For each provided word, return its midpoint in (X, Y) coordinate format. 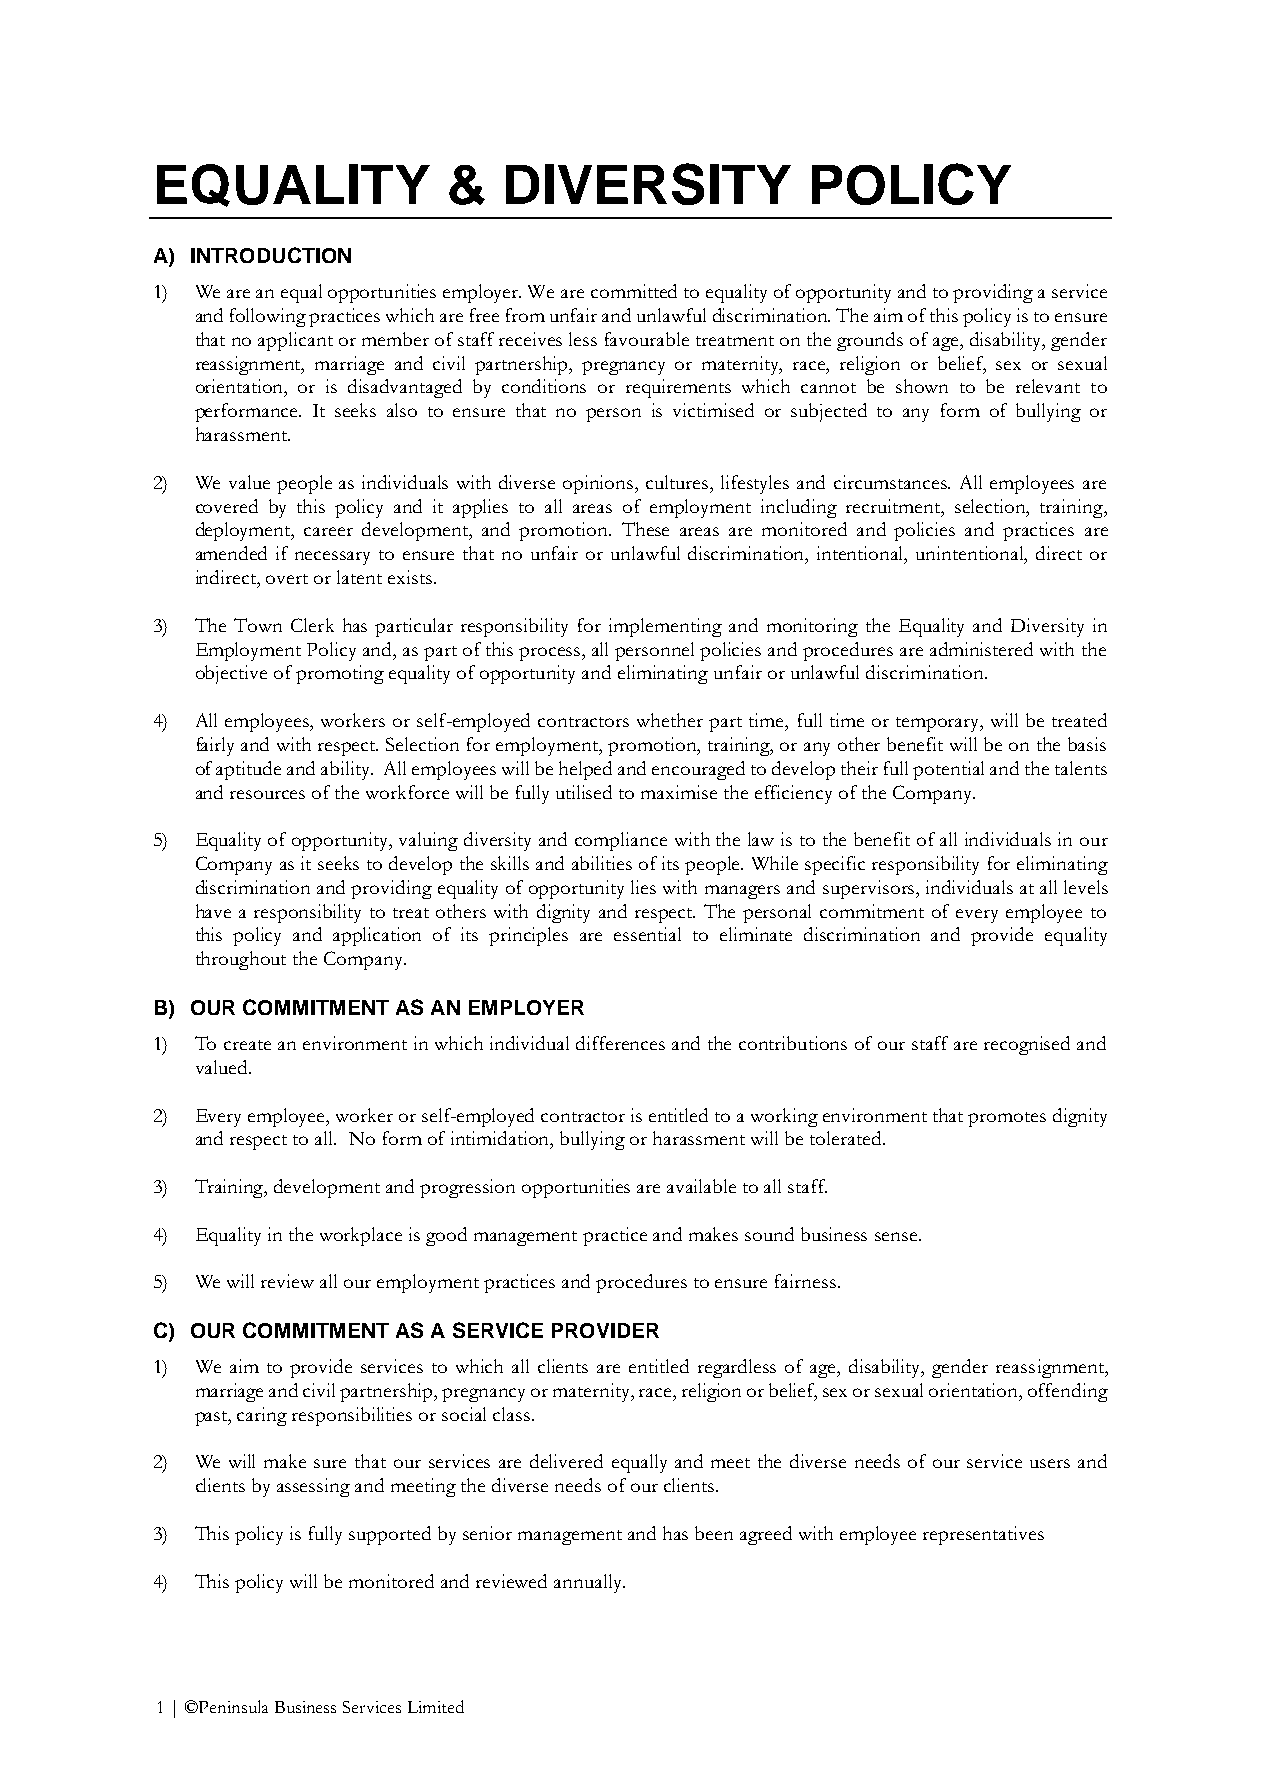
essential (647, 934)
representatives (983, 1535)
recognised (1027, 1045)
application (377, 936)
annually (589, 1583)
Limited (436, 1706)
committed (634, 291)
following (268, 317)
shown (922, 386)
